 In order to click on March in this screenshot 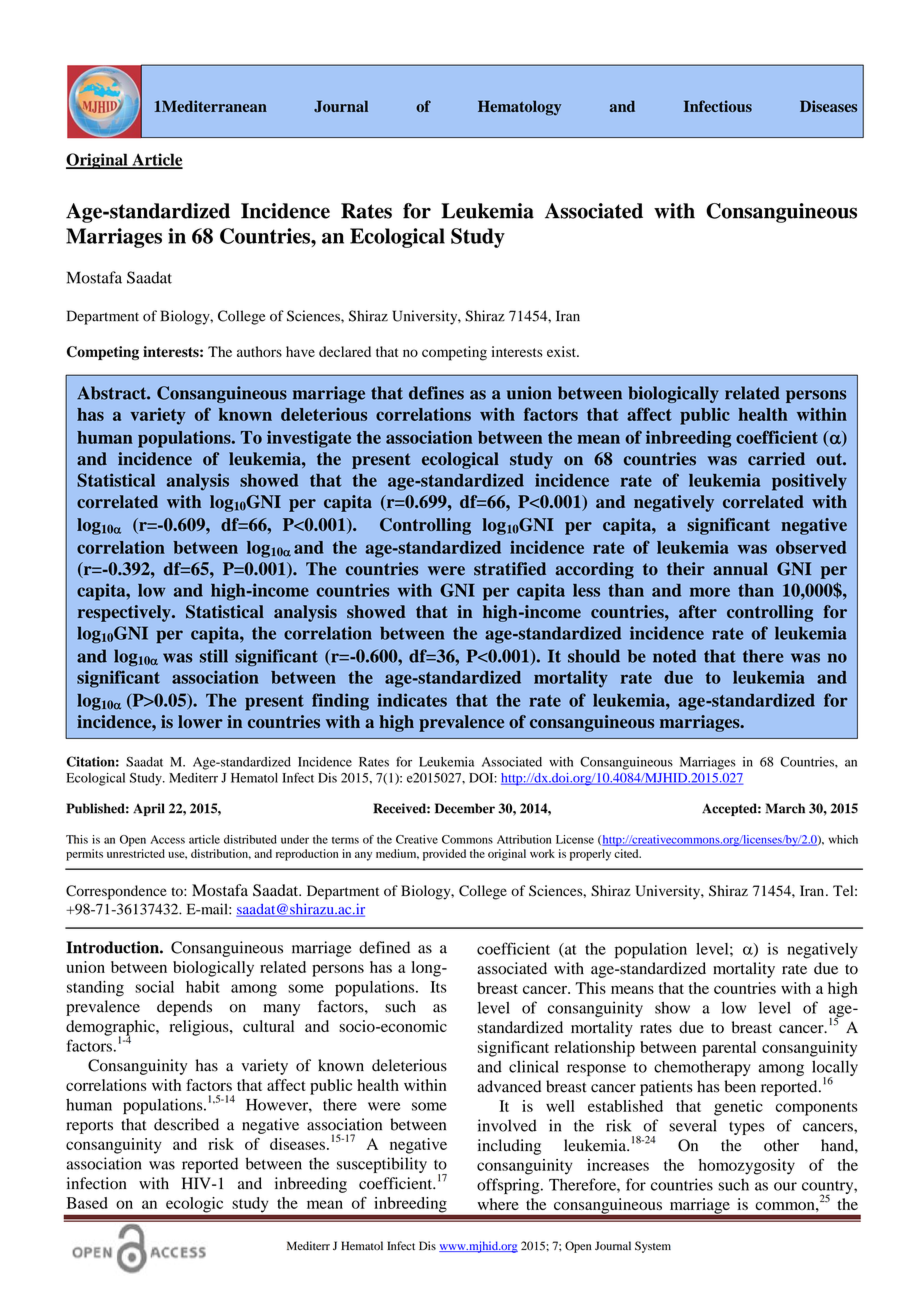, I will do `click(785, 808)`.
